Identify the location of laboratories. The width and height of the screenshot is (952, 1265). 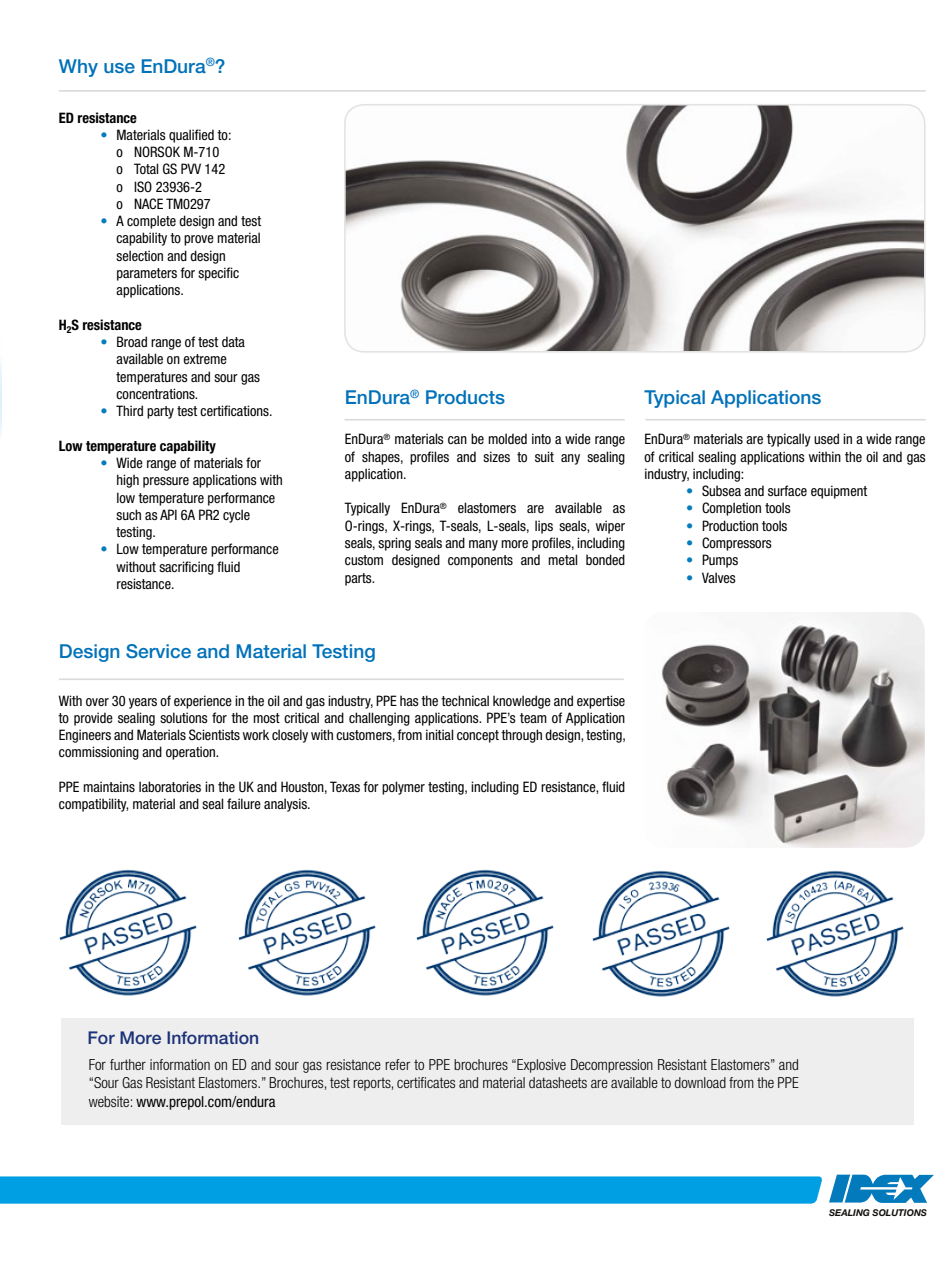
(170, 786).
